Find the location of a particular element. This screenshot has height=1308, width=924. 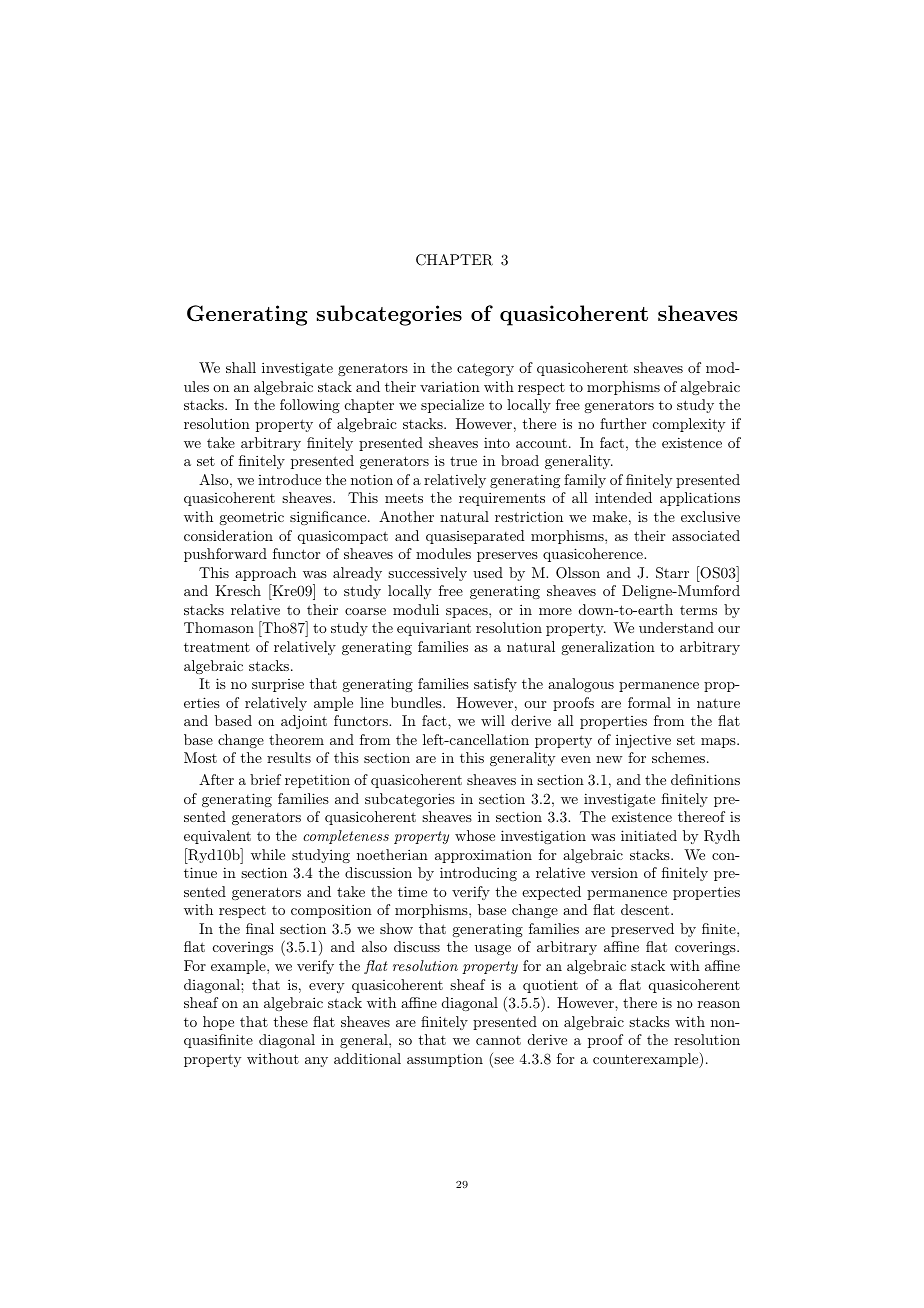

formal is located at coordinates (649, 702).
